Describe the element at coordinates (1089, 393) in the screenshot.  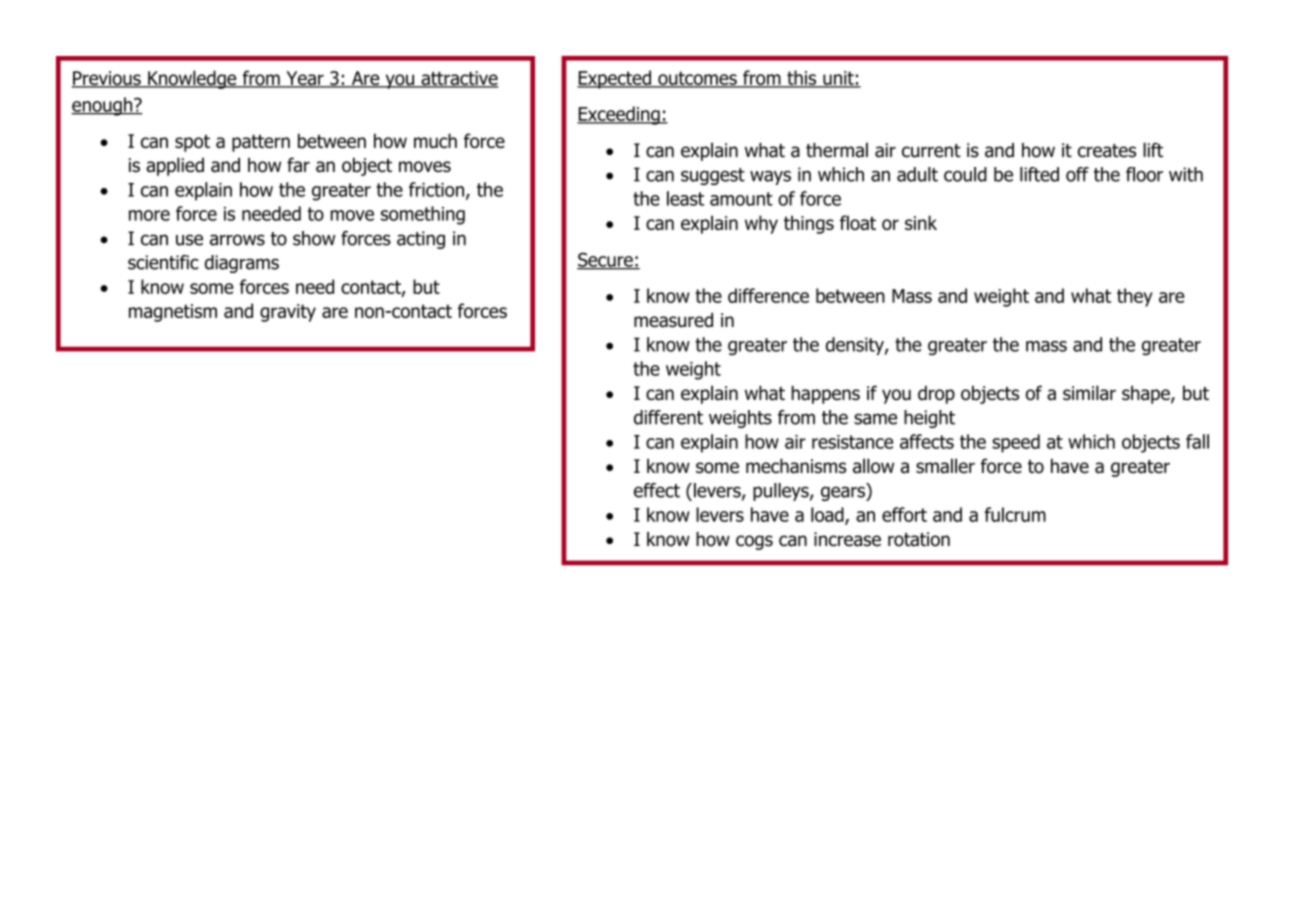
I see `similar` at that location.
